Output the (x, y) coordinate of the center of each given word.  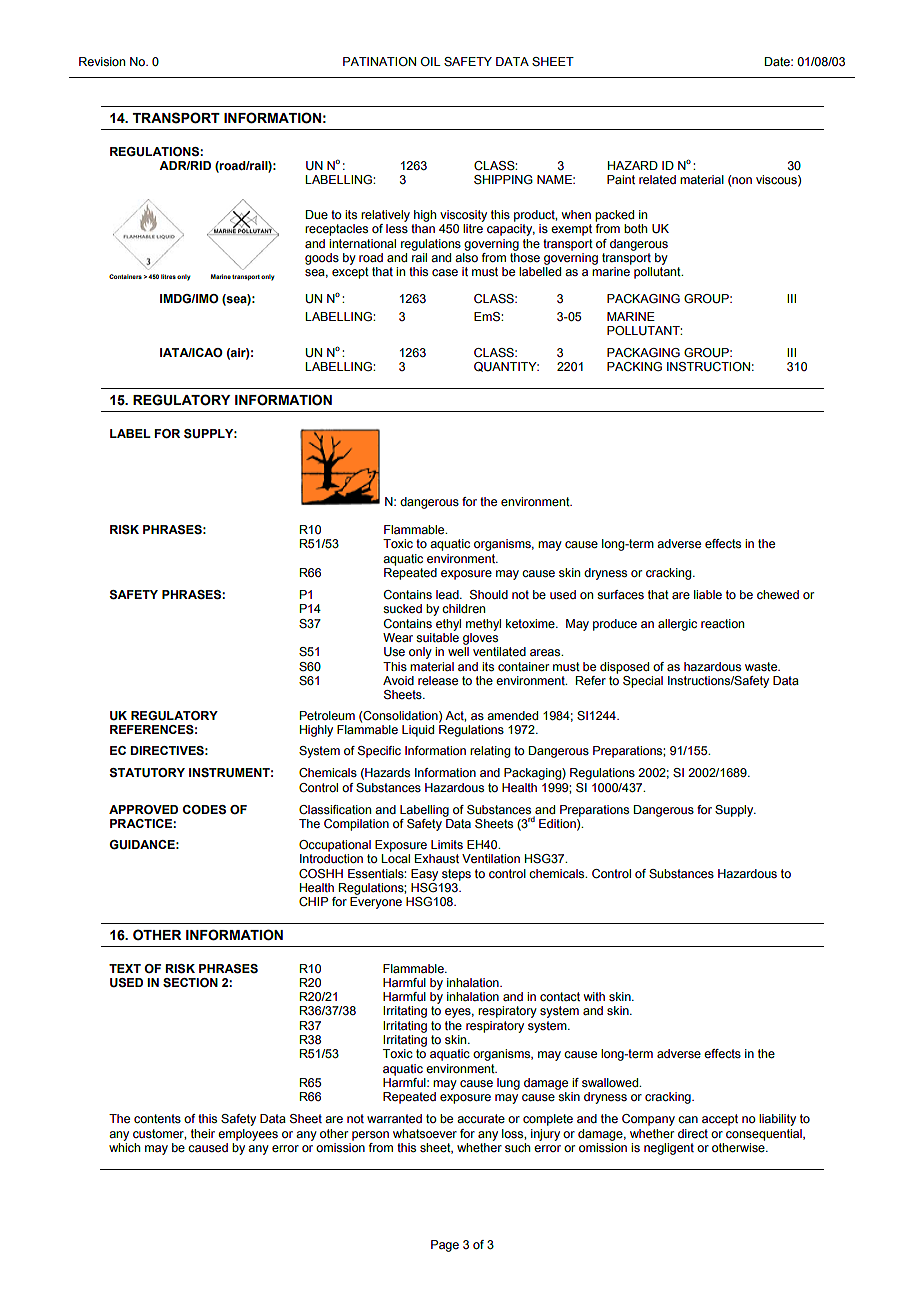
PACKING (634, 366)
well (458, 651)
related (657, 179)
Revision (102, 61)
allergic (677, 625)
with (594, 996)
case (445, 272)
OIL (431, 61)
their (203, 1133)
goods (322, 259)
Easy (424, 875)
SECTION (190, 982)
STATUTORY (147, 773)
